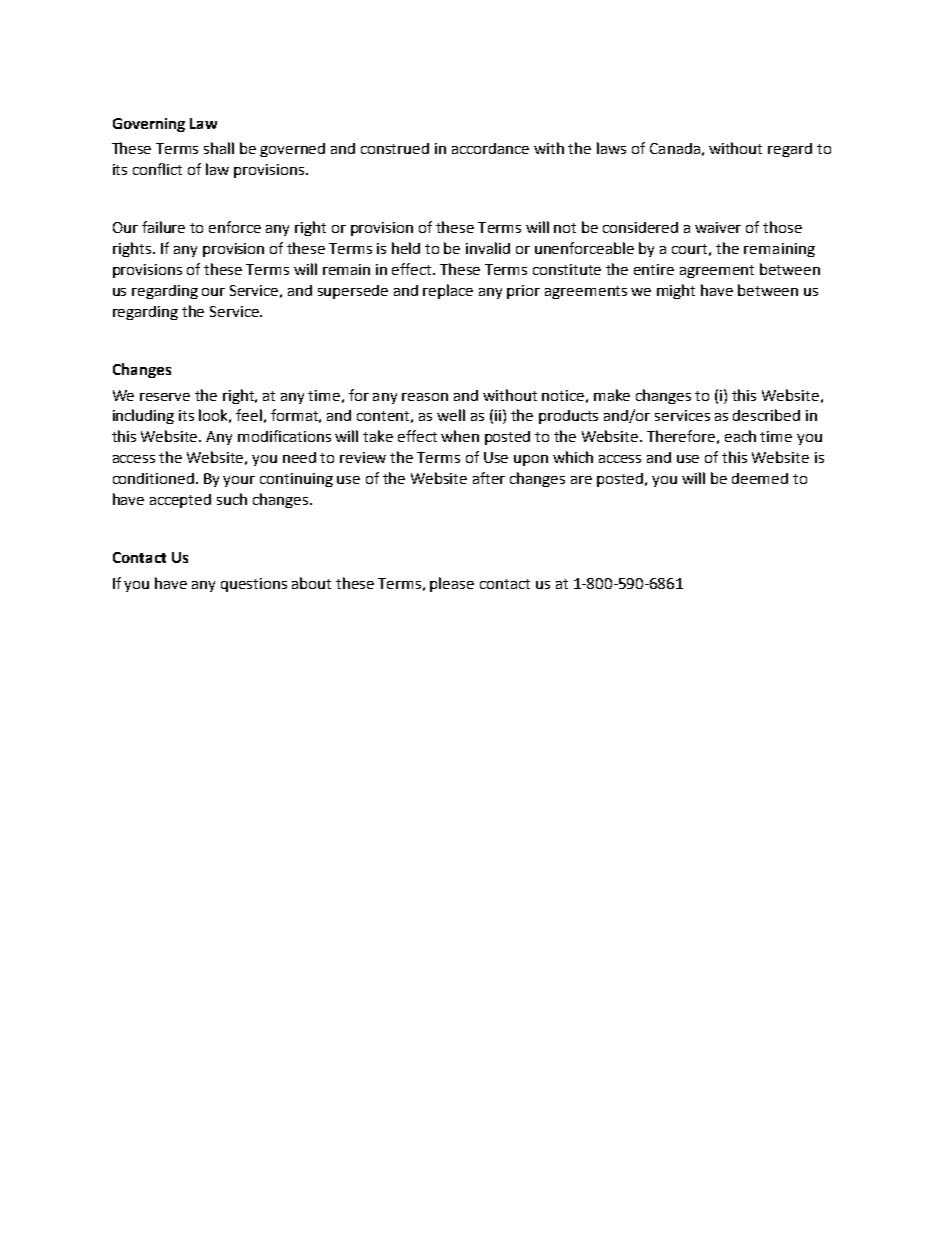 Image resolution: width=952 pixels, height=1233 pixels. What do you see at coordinates (219, 148) in the document?
I see `shall` at bounding box center [219, 148].
